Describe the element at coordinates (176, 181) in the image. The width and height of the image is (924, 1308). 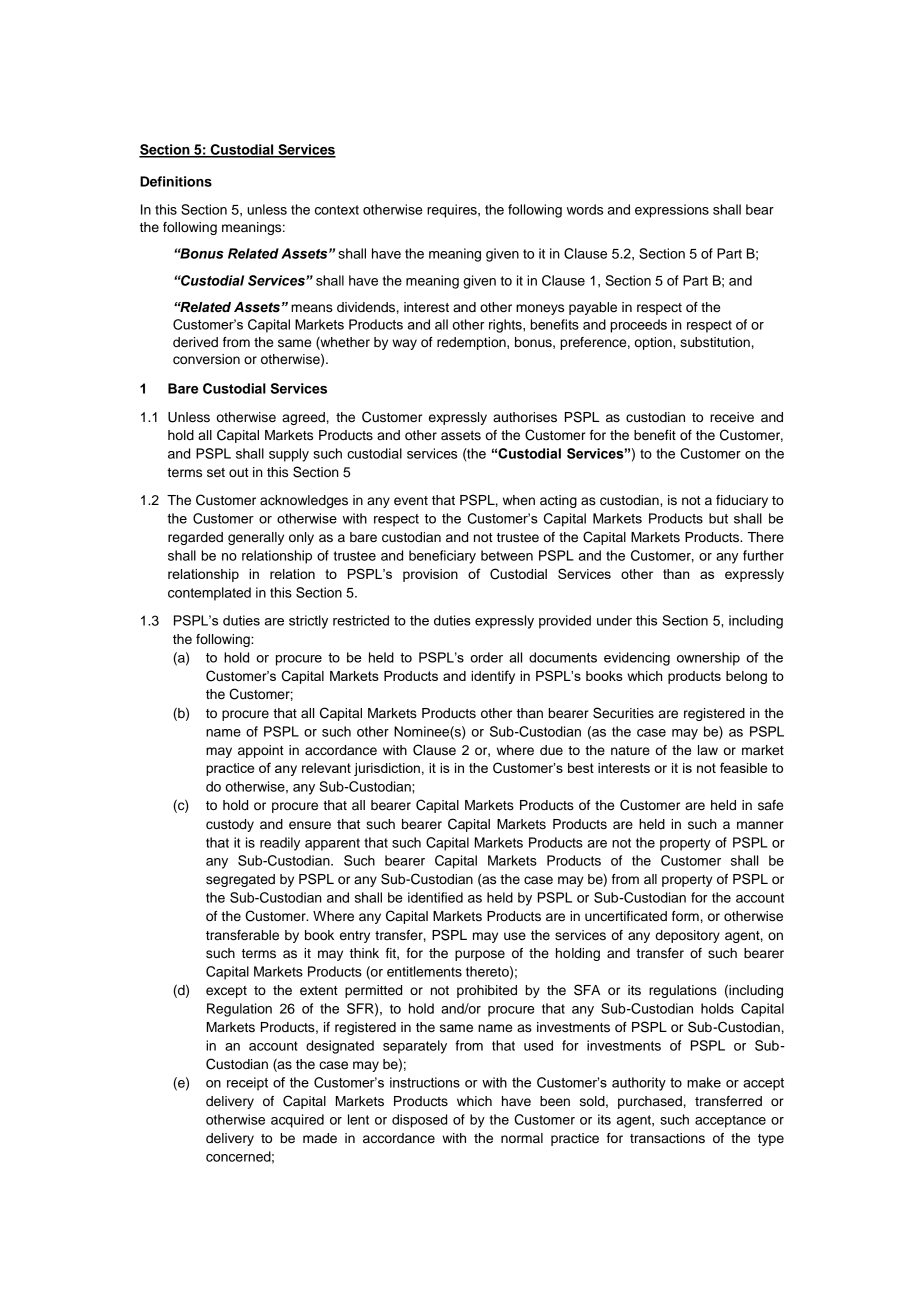
I see `Definitions` at that location.
